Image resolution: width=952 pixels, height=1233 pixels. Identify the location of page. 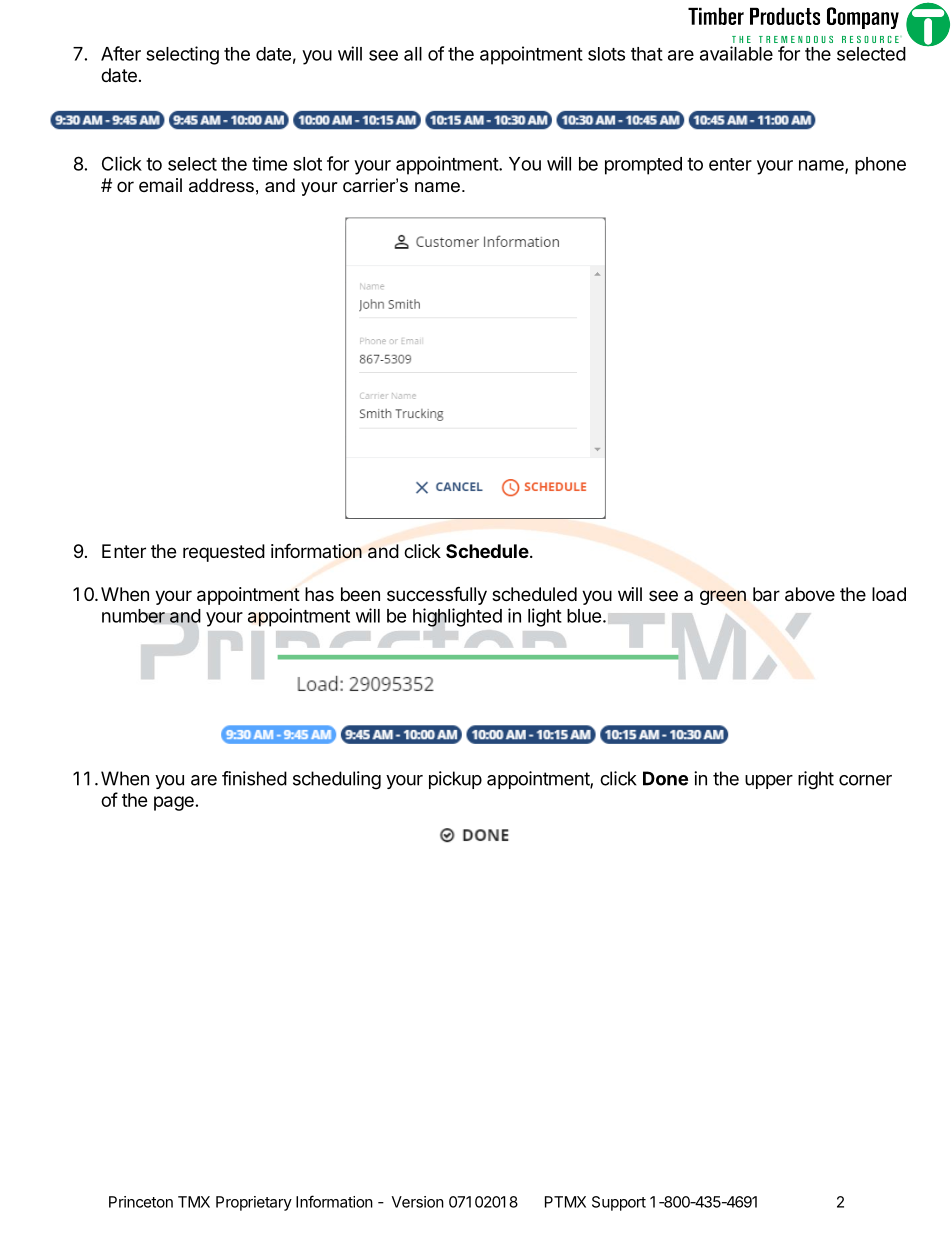
(174, 803).
